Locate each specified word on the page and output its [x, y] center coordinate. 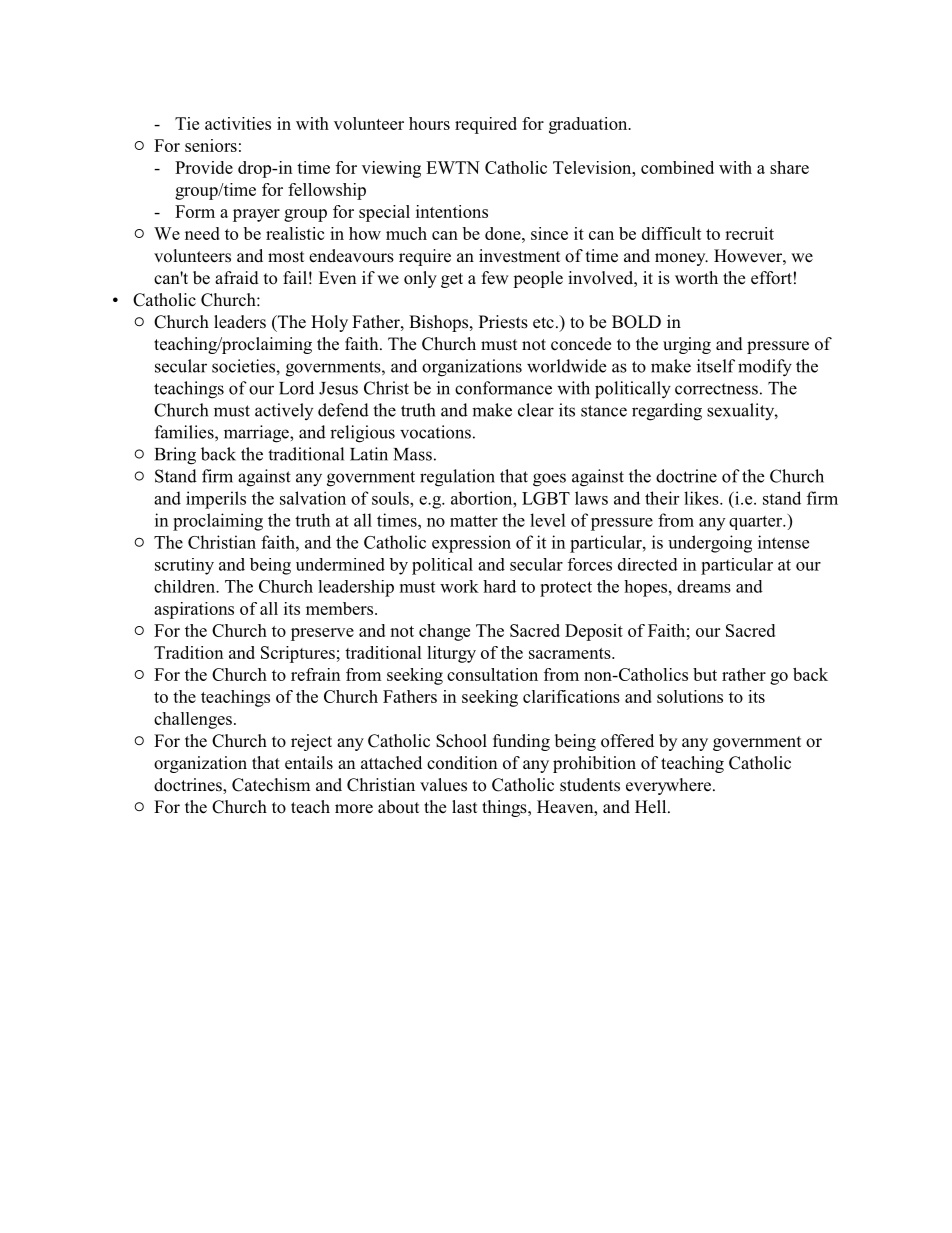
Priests [503, 322]
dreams [704, 586]
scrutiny [184, 566]
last [464, 807]
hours [429, 123]
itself [716, 366]
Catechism [271, 785]
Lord [296, 388]
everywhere [668, 786]
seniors [211, 145]
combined [677, 167]
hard [499, 586]
